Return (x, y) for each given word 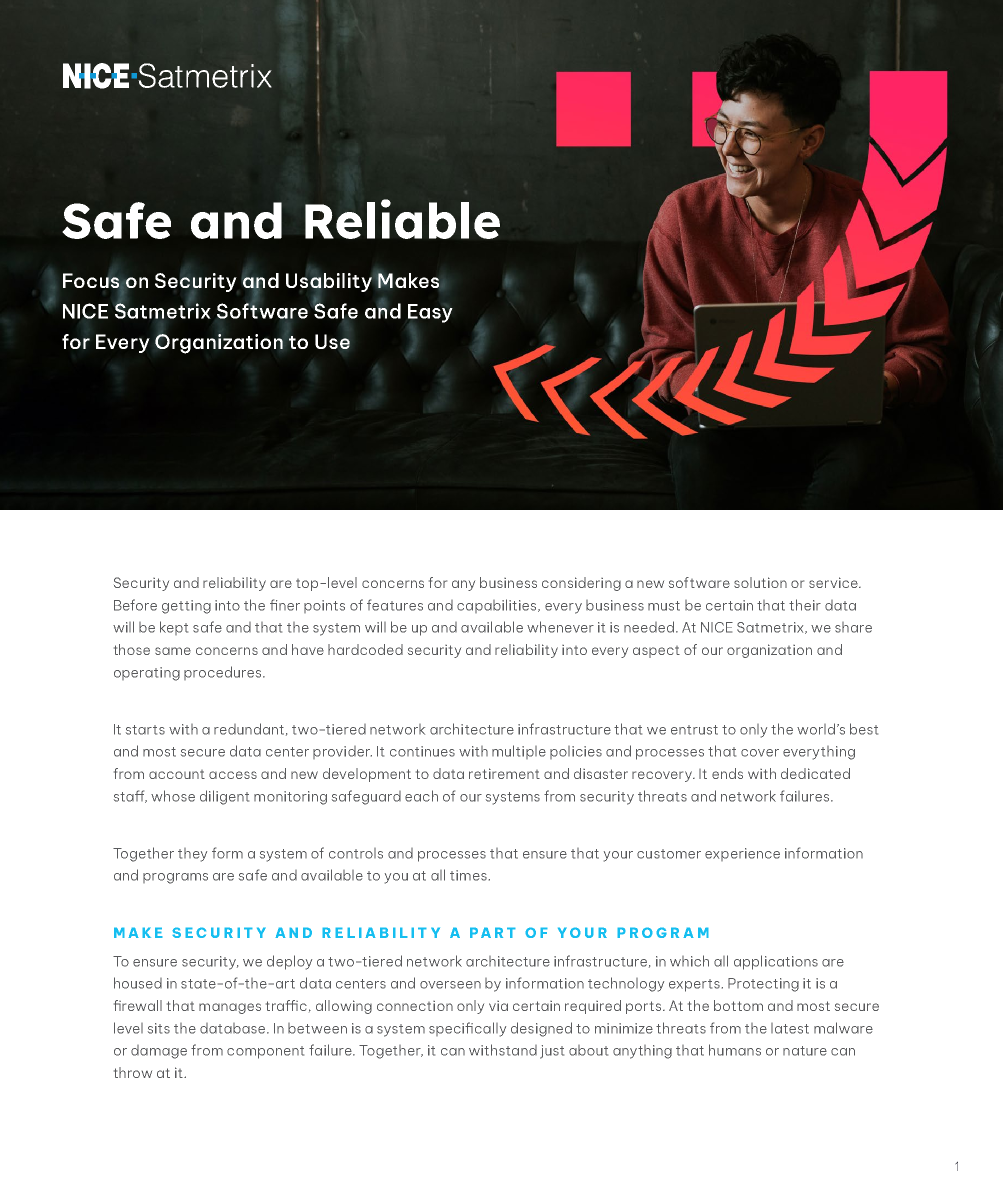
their (805, 605)
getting (186, 607)
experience (742, 854)
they (192, 855)
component (265, 1052)
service (834, 582)
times (468, 875)
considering (581, 584)
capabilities (498, 606)
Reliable (402, 219)
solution (760, 582)
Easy (430, 313)
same (173, 651)
